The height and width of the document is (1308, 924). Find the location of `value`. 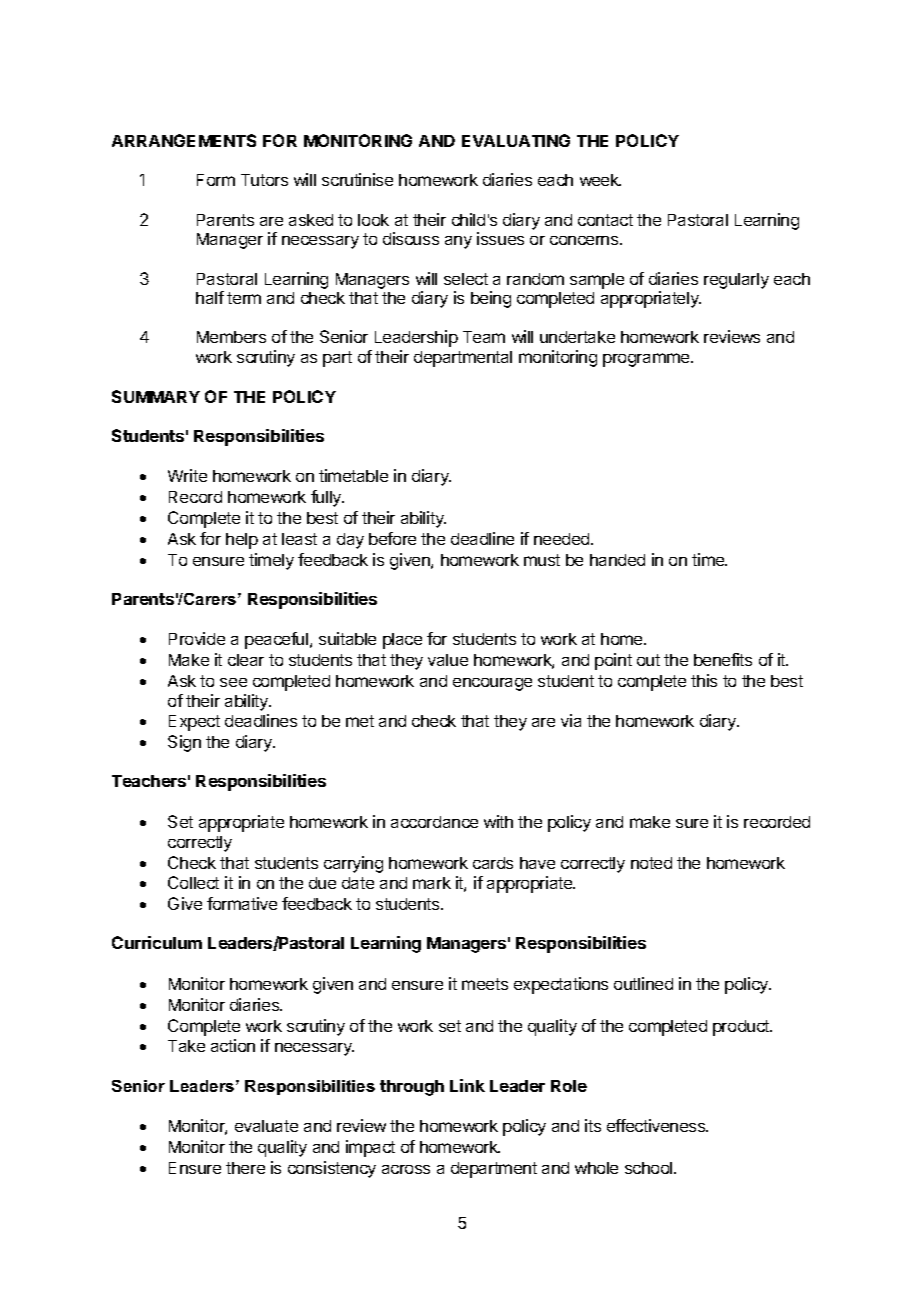

value is located at coordinates (448, 660).
